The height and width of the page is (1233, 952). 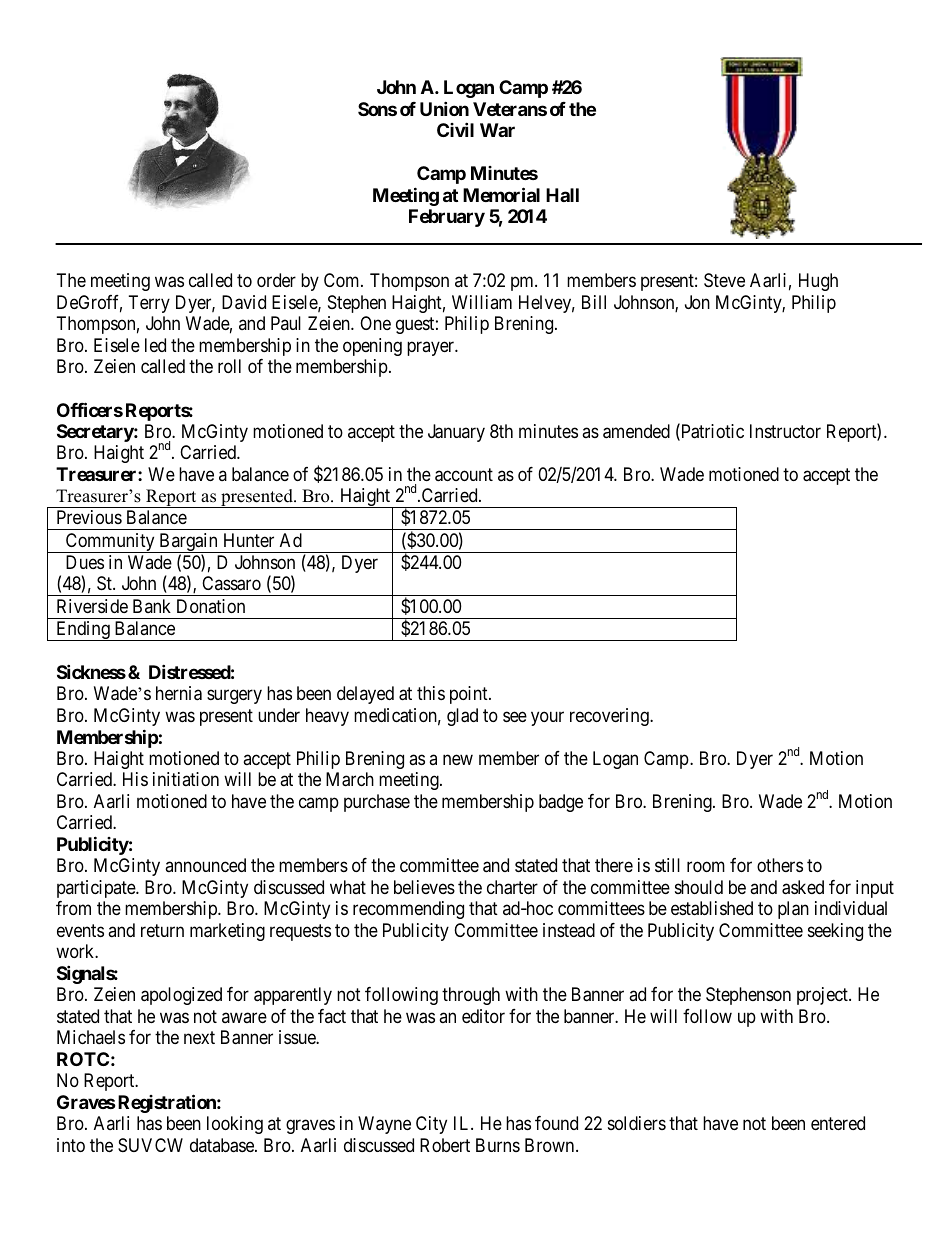 What do you see at coordinates (235, 1125) in the page?
I see `looking` at bounding box center [235, 1125].
